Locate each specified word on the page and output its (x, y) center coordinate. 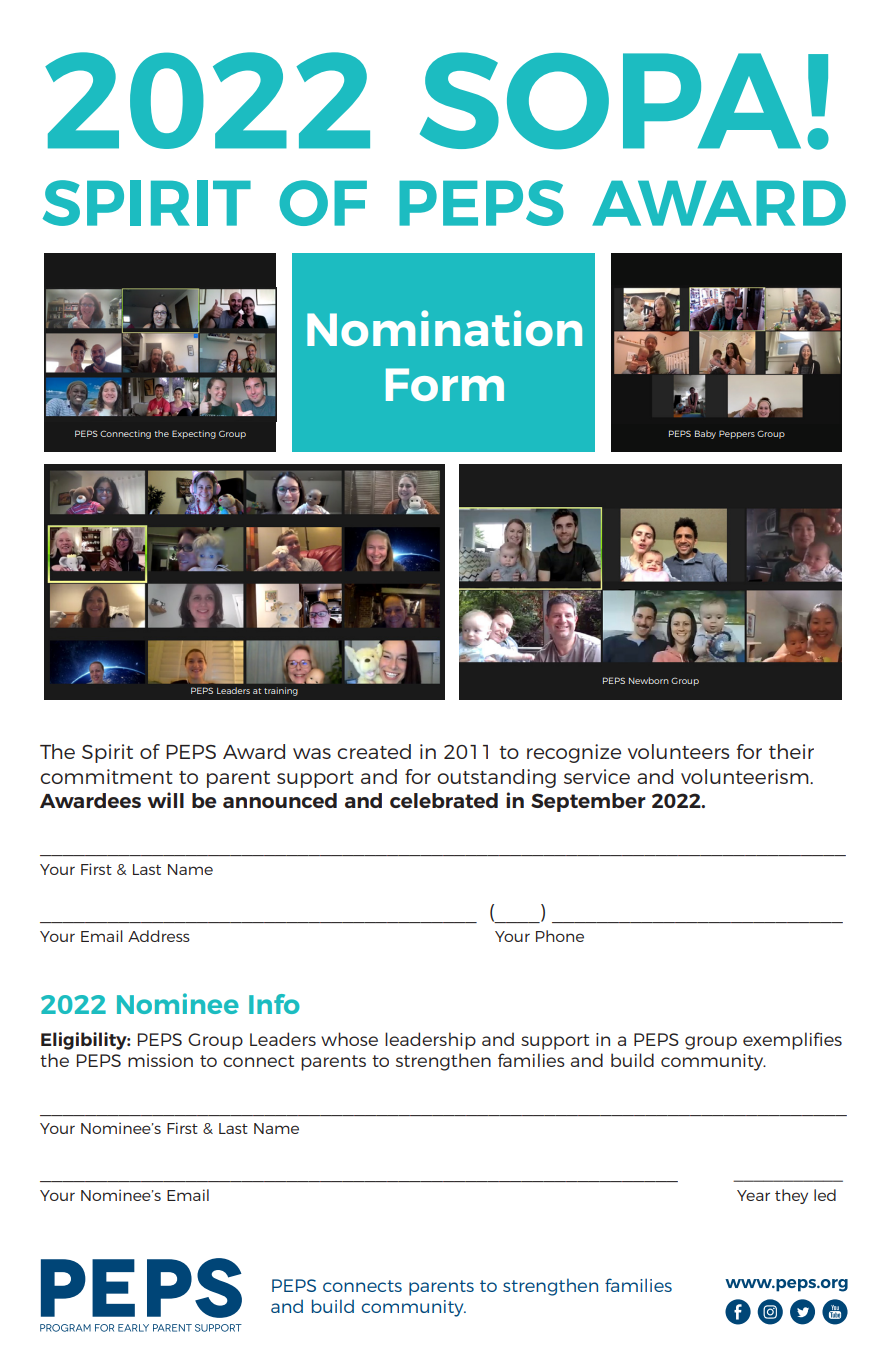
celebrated (444, 800)
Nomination (444, 328)
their (791, 751)
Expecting (194, 434)
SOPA (610, 101)
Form (445, 384)
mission (160, 1060)
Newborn (649, 680)
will (165, 800)
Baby (705, 434)
